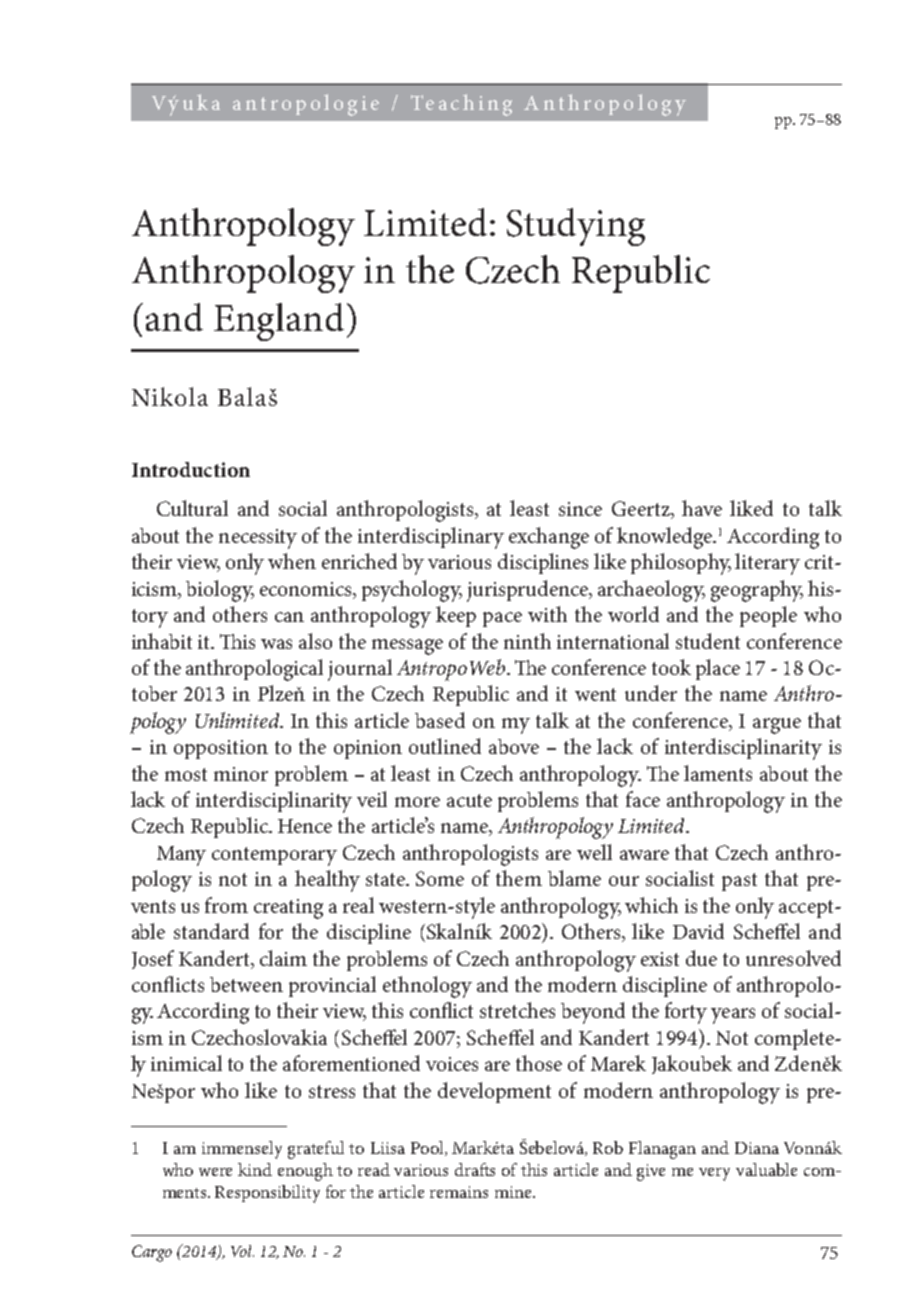 The image size is (924, 1310). Describe the element at coordinates (642, 510) in the image. I see `Geertz` at that location.
